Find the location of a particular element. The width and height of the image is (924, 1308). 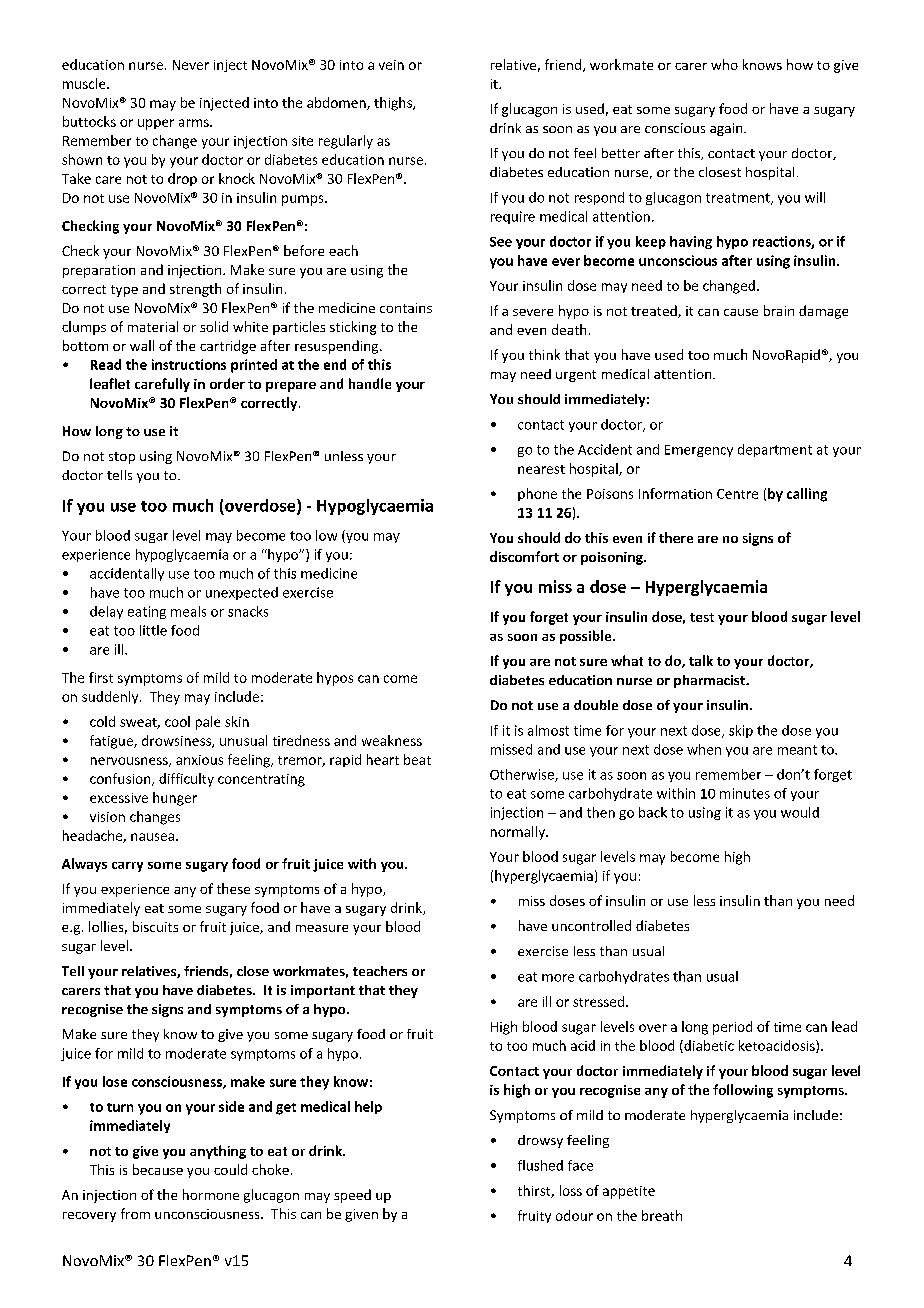

vein is located at coordinates (391, 65).
